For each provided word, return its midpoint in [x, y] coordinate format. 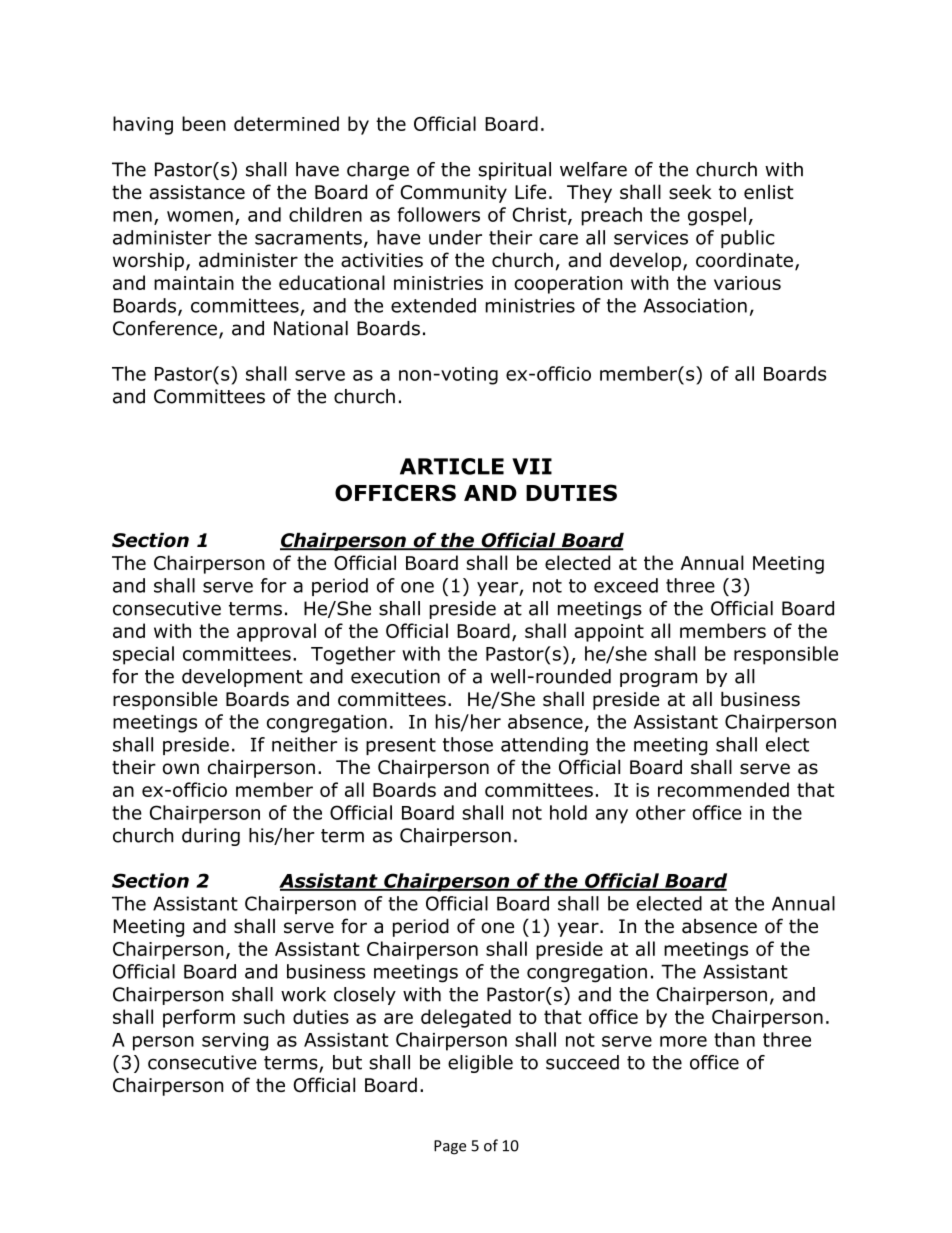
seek [690, 191]
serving [235, 1042]
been [204, 123]
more [683, 1041]
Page [450, 1147]
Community [453, 194]
